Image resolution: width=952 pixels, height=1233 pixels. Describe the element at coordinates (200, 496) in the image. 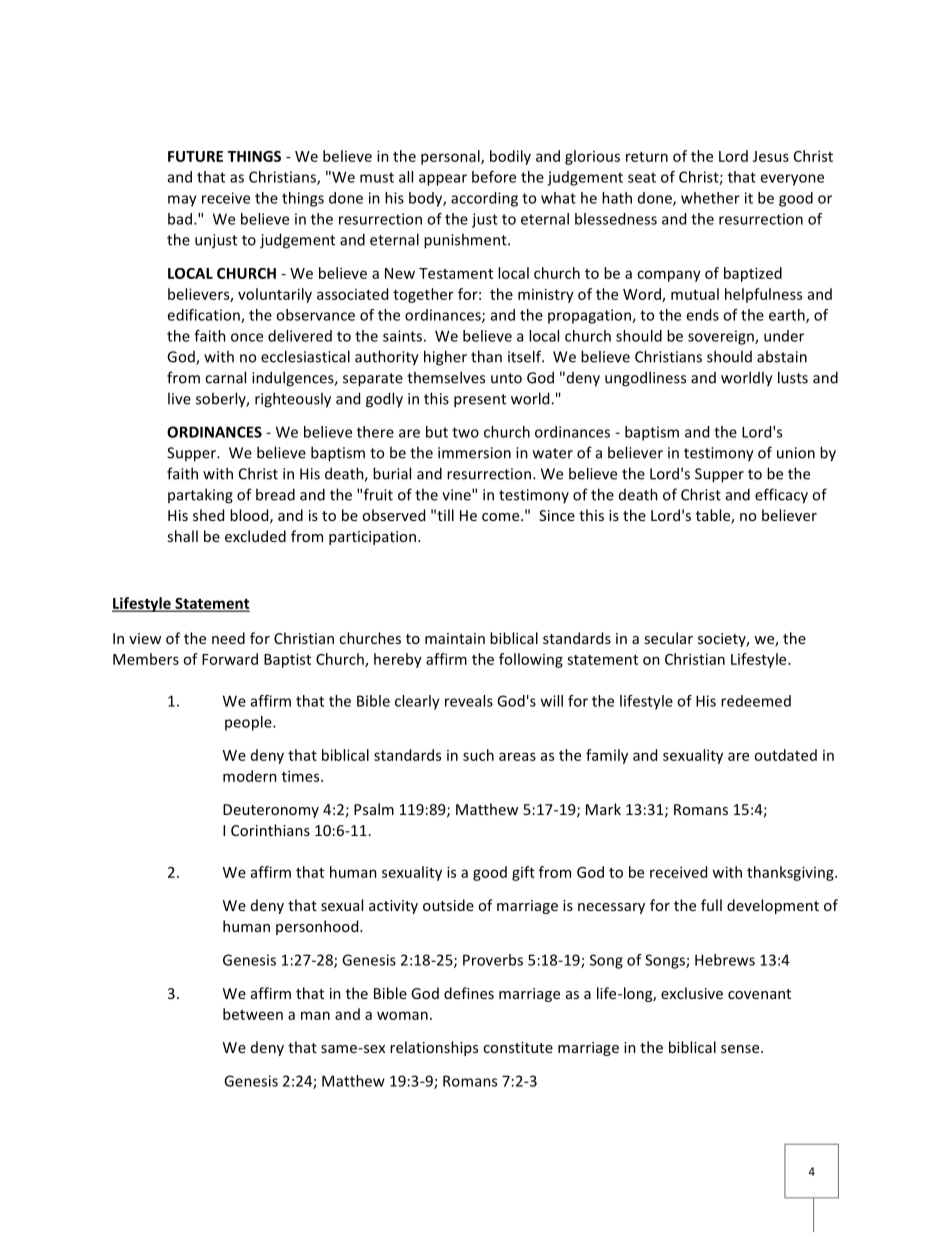

I see `partaking` at that location.
